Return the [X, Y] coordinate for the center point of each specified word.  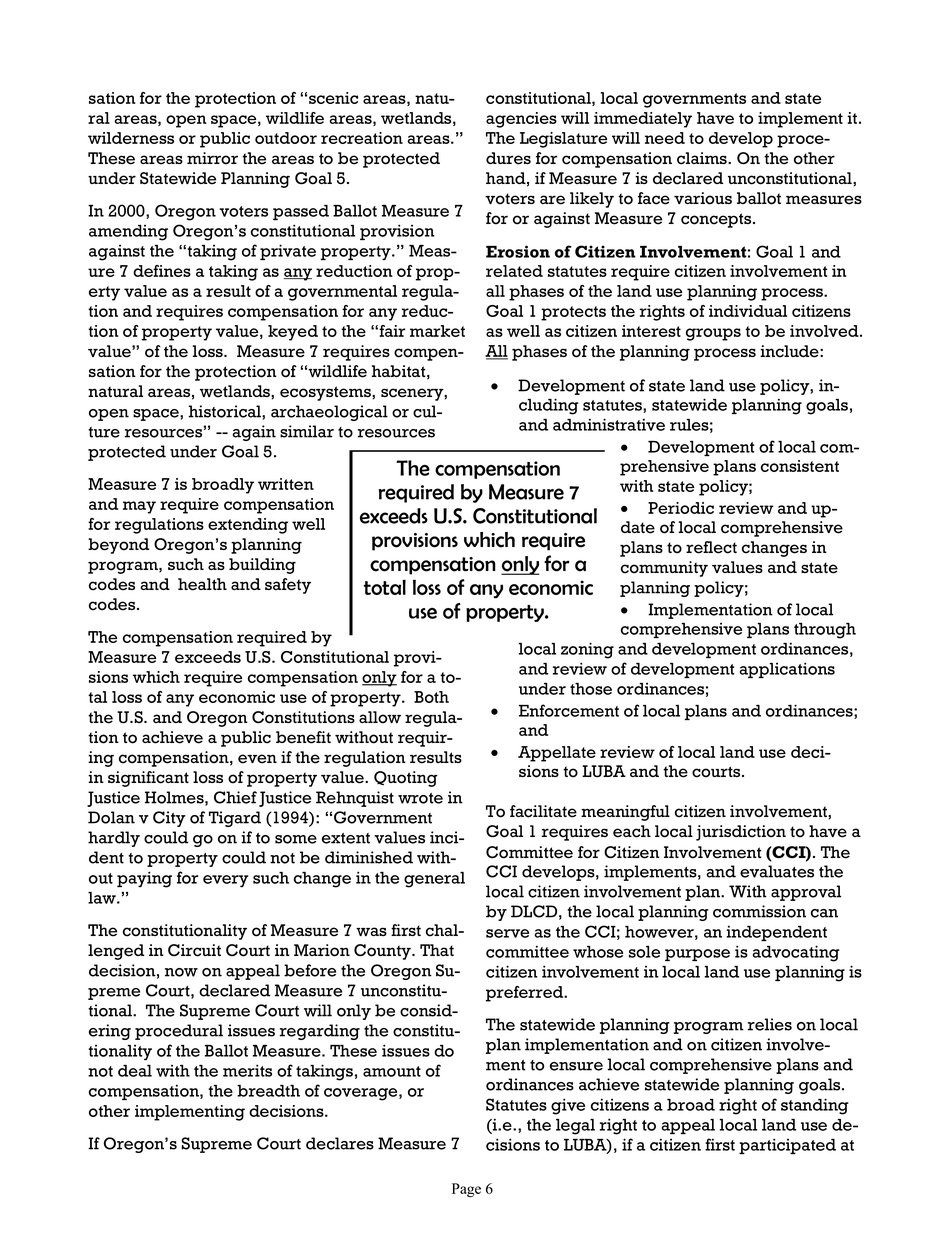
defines [162, 271]
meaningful [625, 813]
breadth [268, 1091]
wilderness [131, 138]
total [385, 587]
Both [431, 697]
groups [713, 334]
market [437, 331]
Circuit [194, 950]
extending [248, 526]
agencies [521, 120]
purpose [697, 955]
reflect [711, 547]
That [437, 950]
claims [703, 158]
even [257, 759]
